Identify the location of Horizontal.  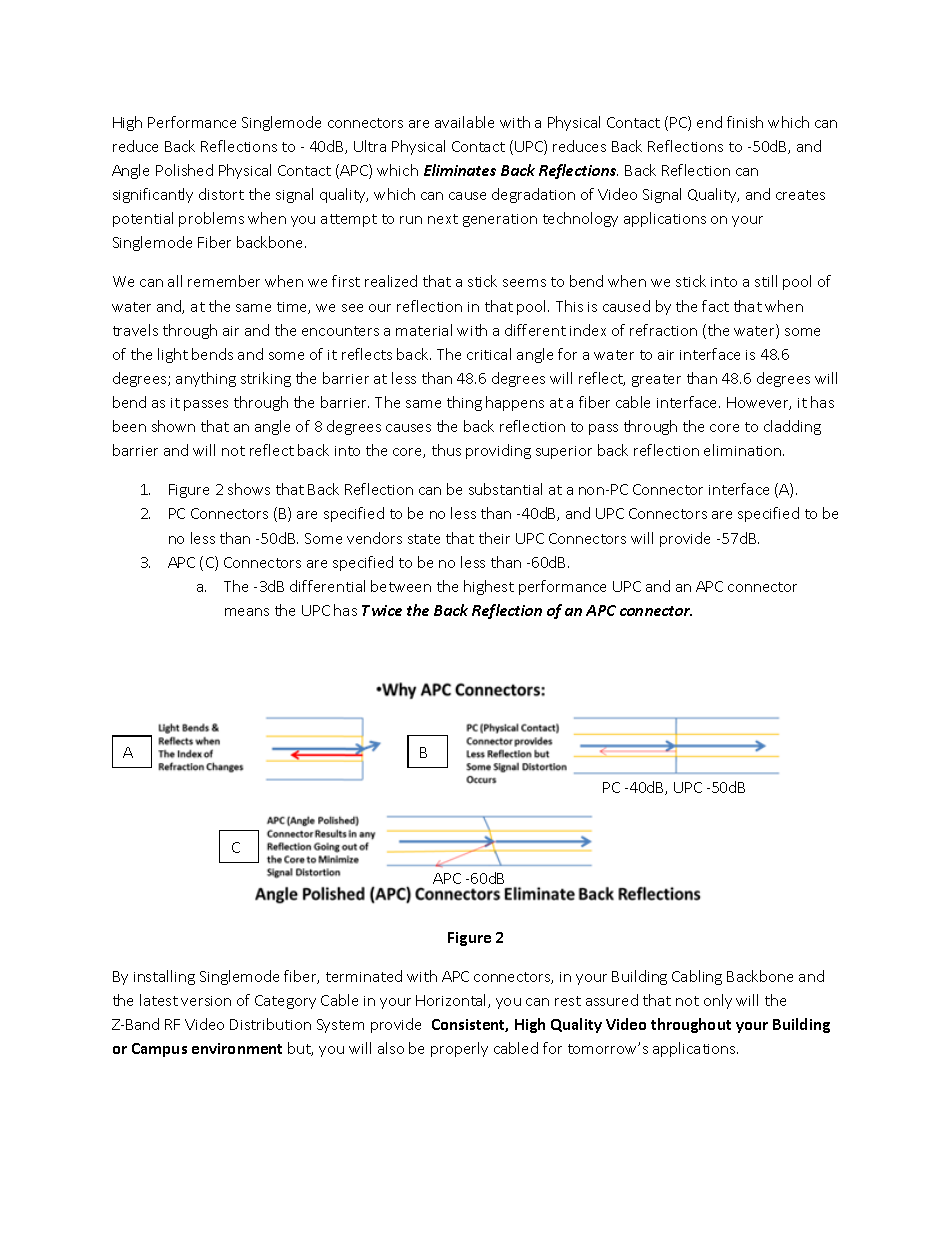
(452, 1001).
